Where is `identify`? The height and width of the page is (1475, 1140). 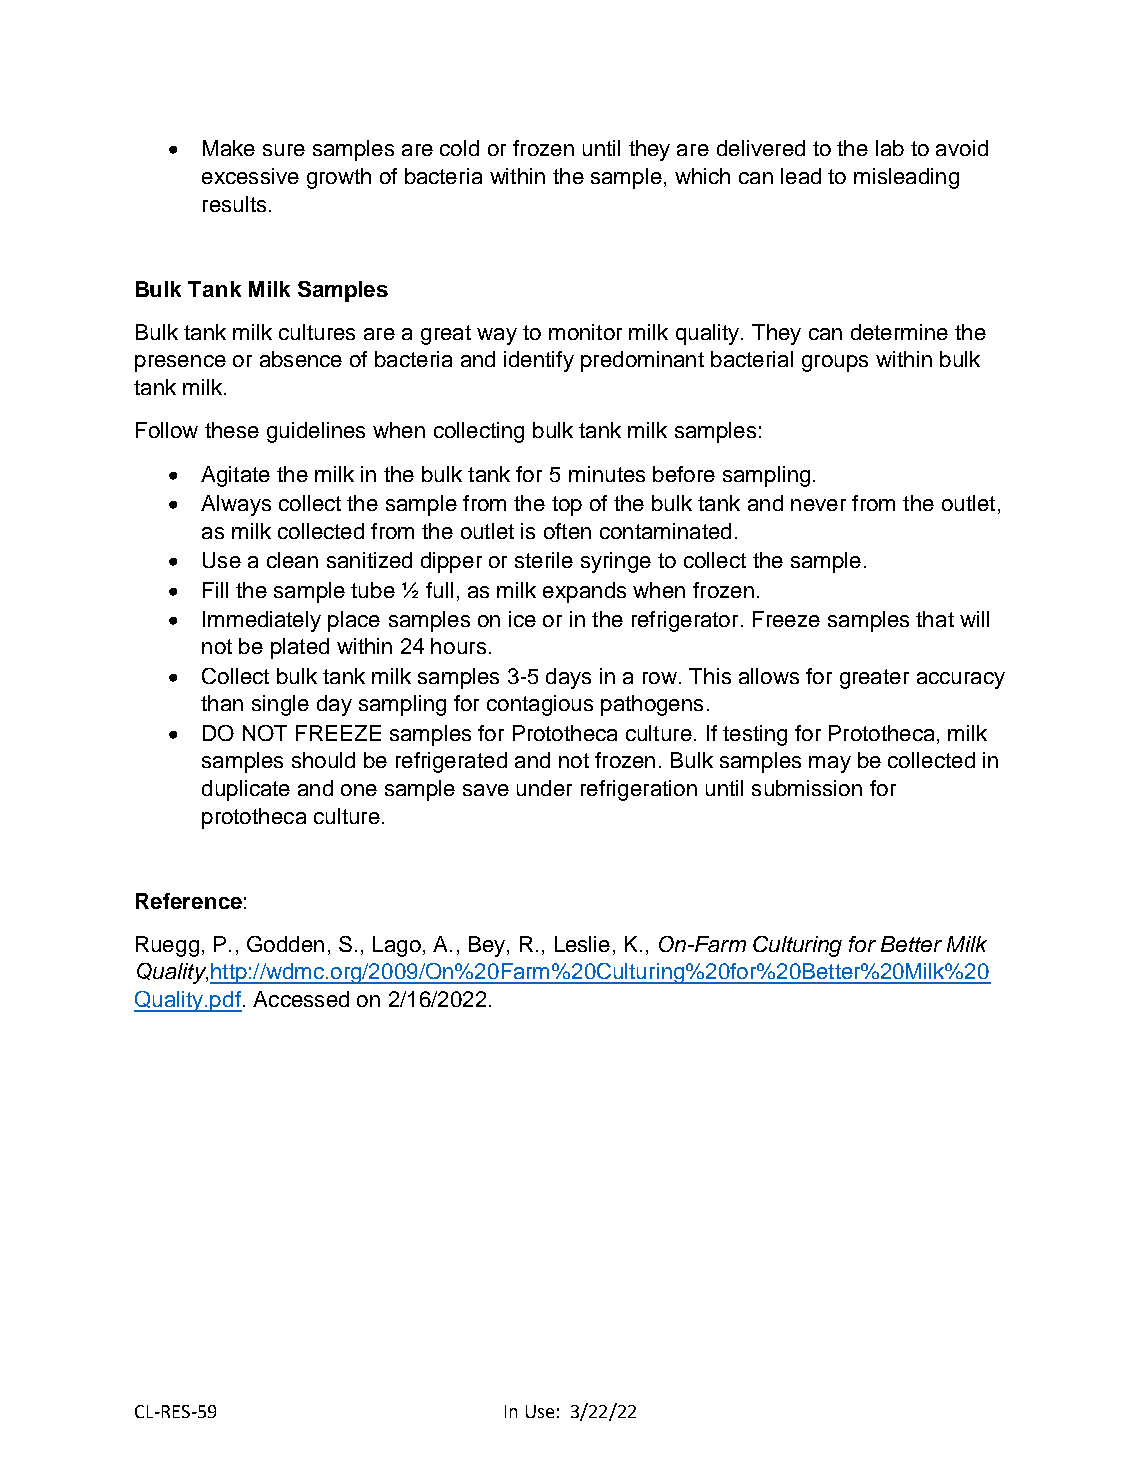 identify is located at coordinates (539, 361).
